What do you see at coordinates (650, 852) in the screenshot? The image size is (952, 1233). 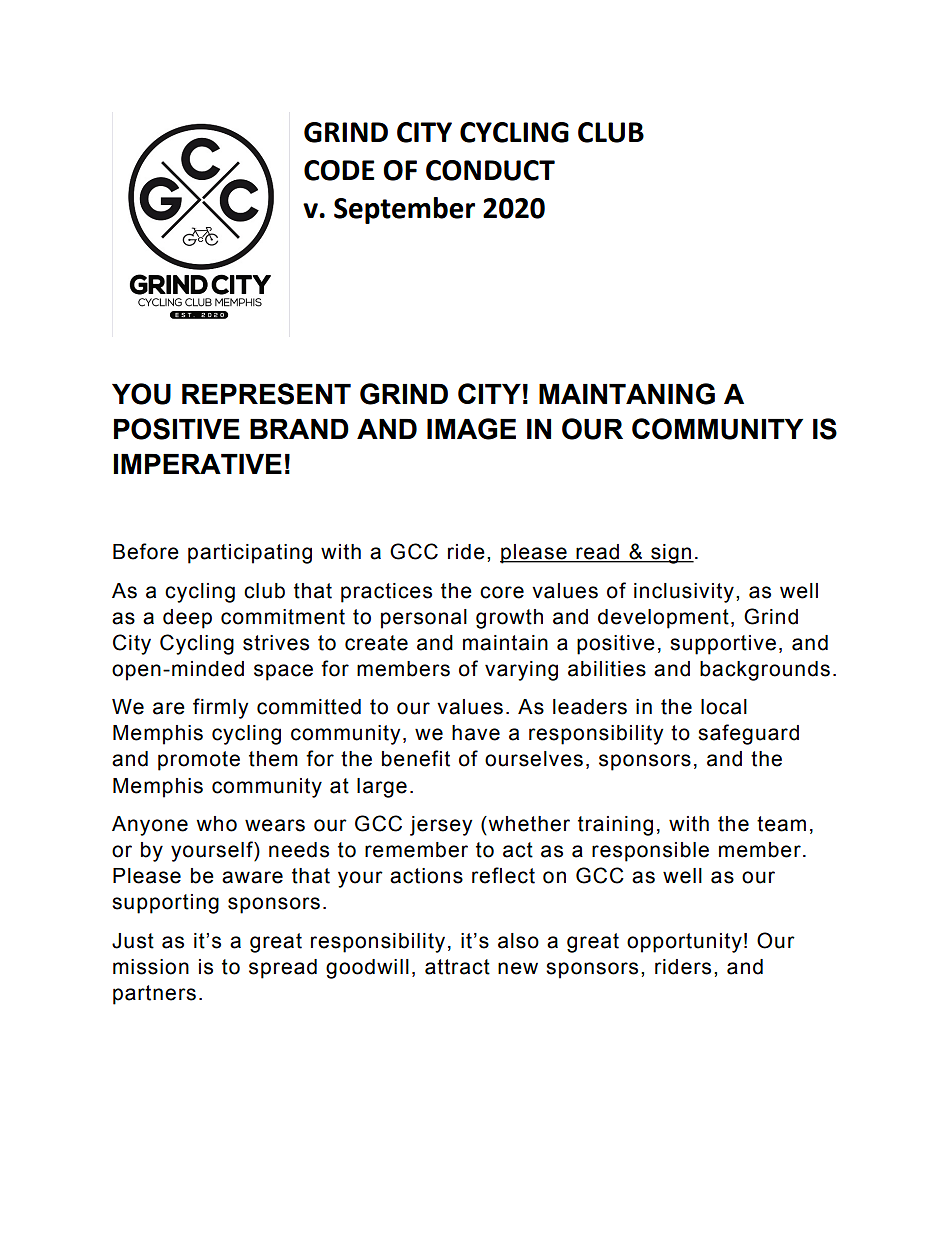 I see `responsible` at bounding box center [650, 852].
